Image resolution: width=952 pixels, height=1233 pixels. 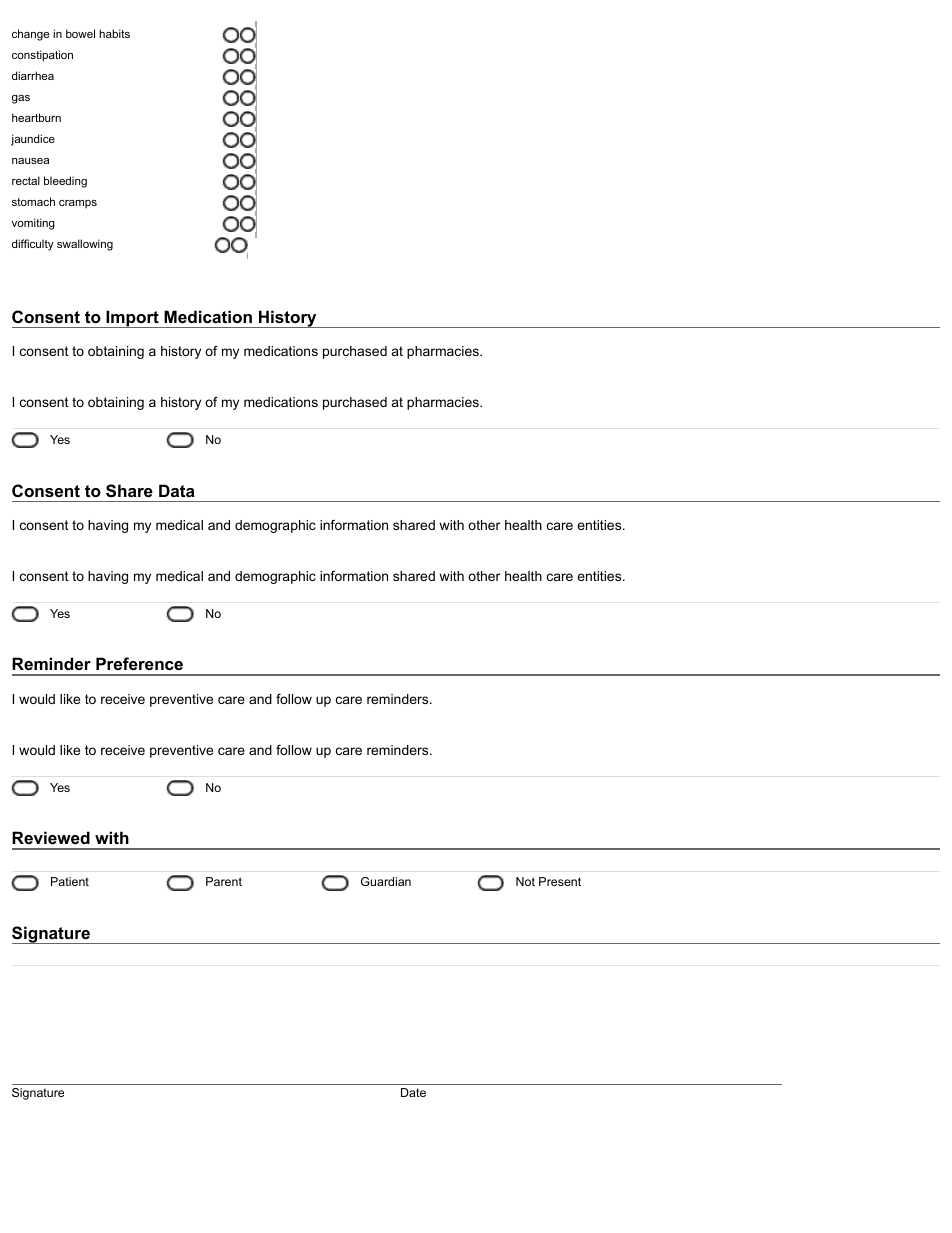 I want to click on Patient, so click(x=70, y=881).
